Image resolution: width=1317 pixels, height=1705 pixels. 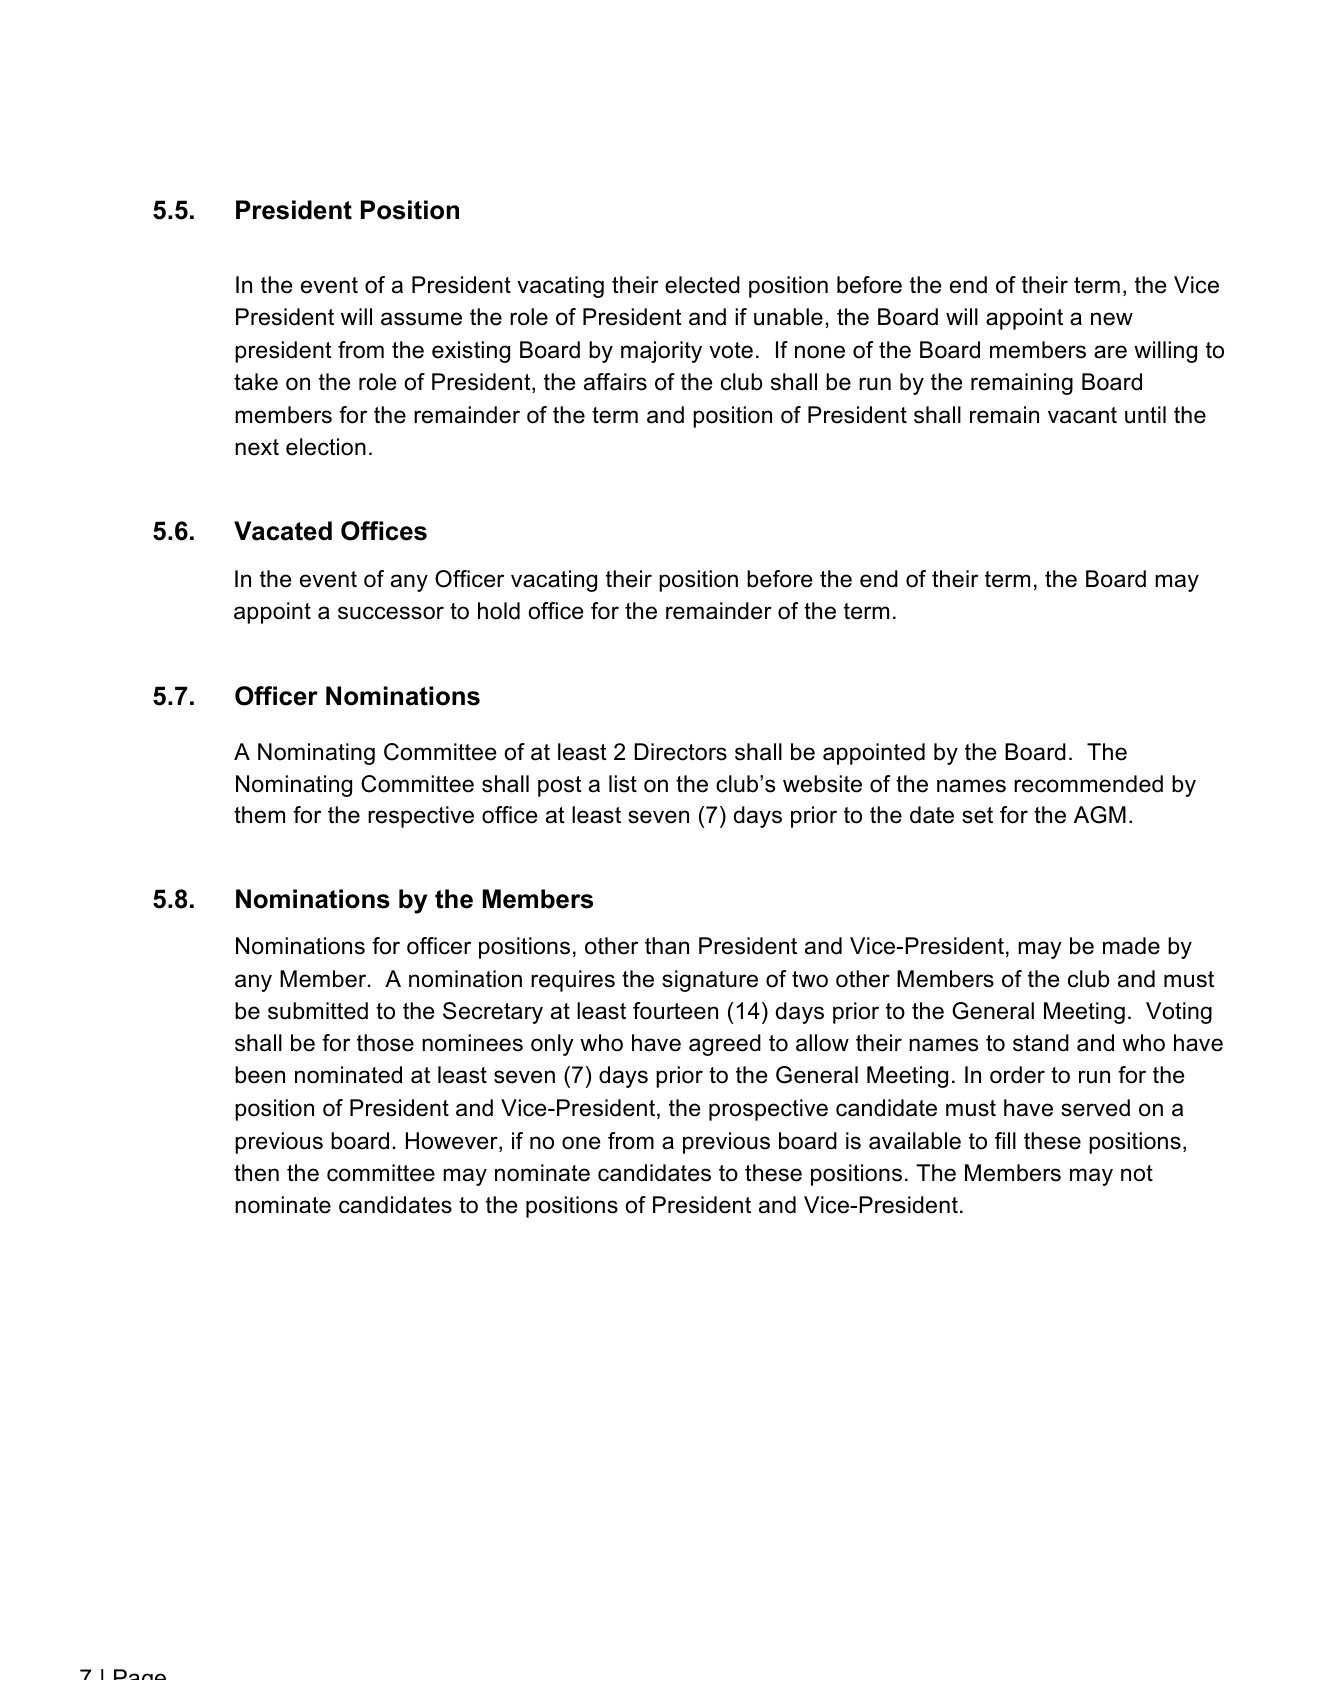 What do you see at coordinates (667, 946) in the screenshot?
I see `than` at bounding box center [667, 946].
